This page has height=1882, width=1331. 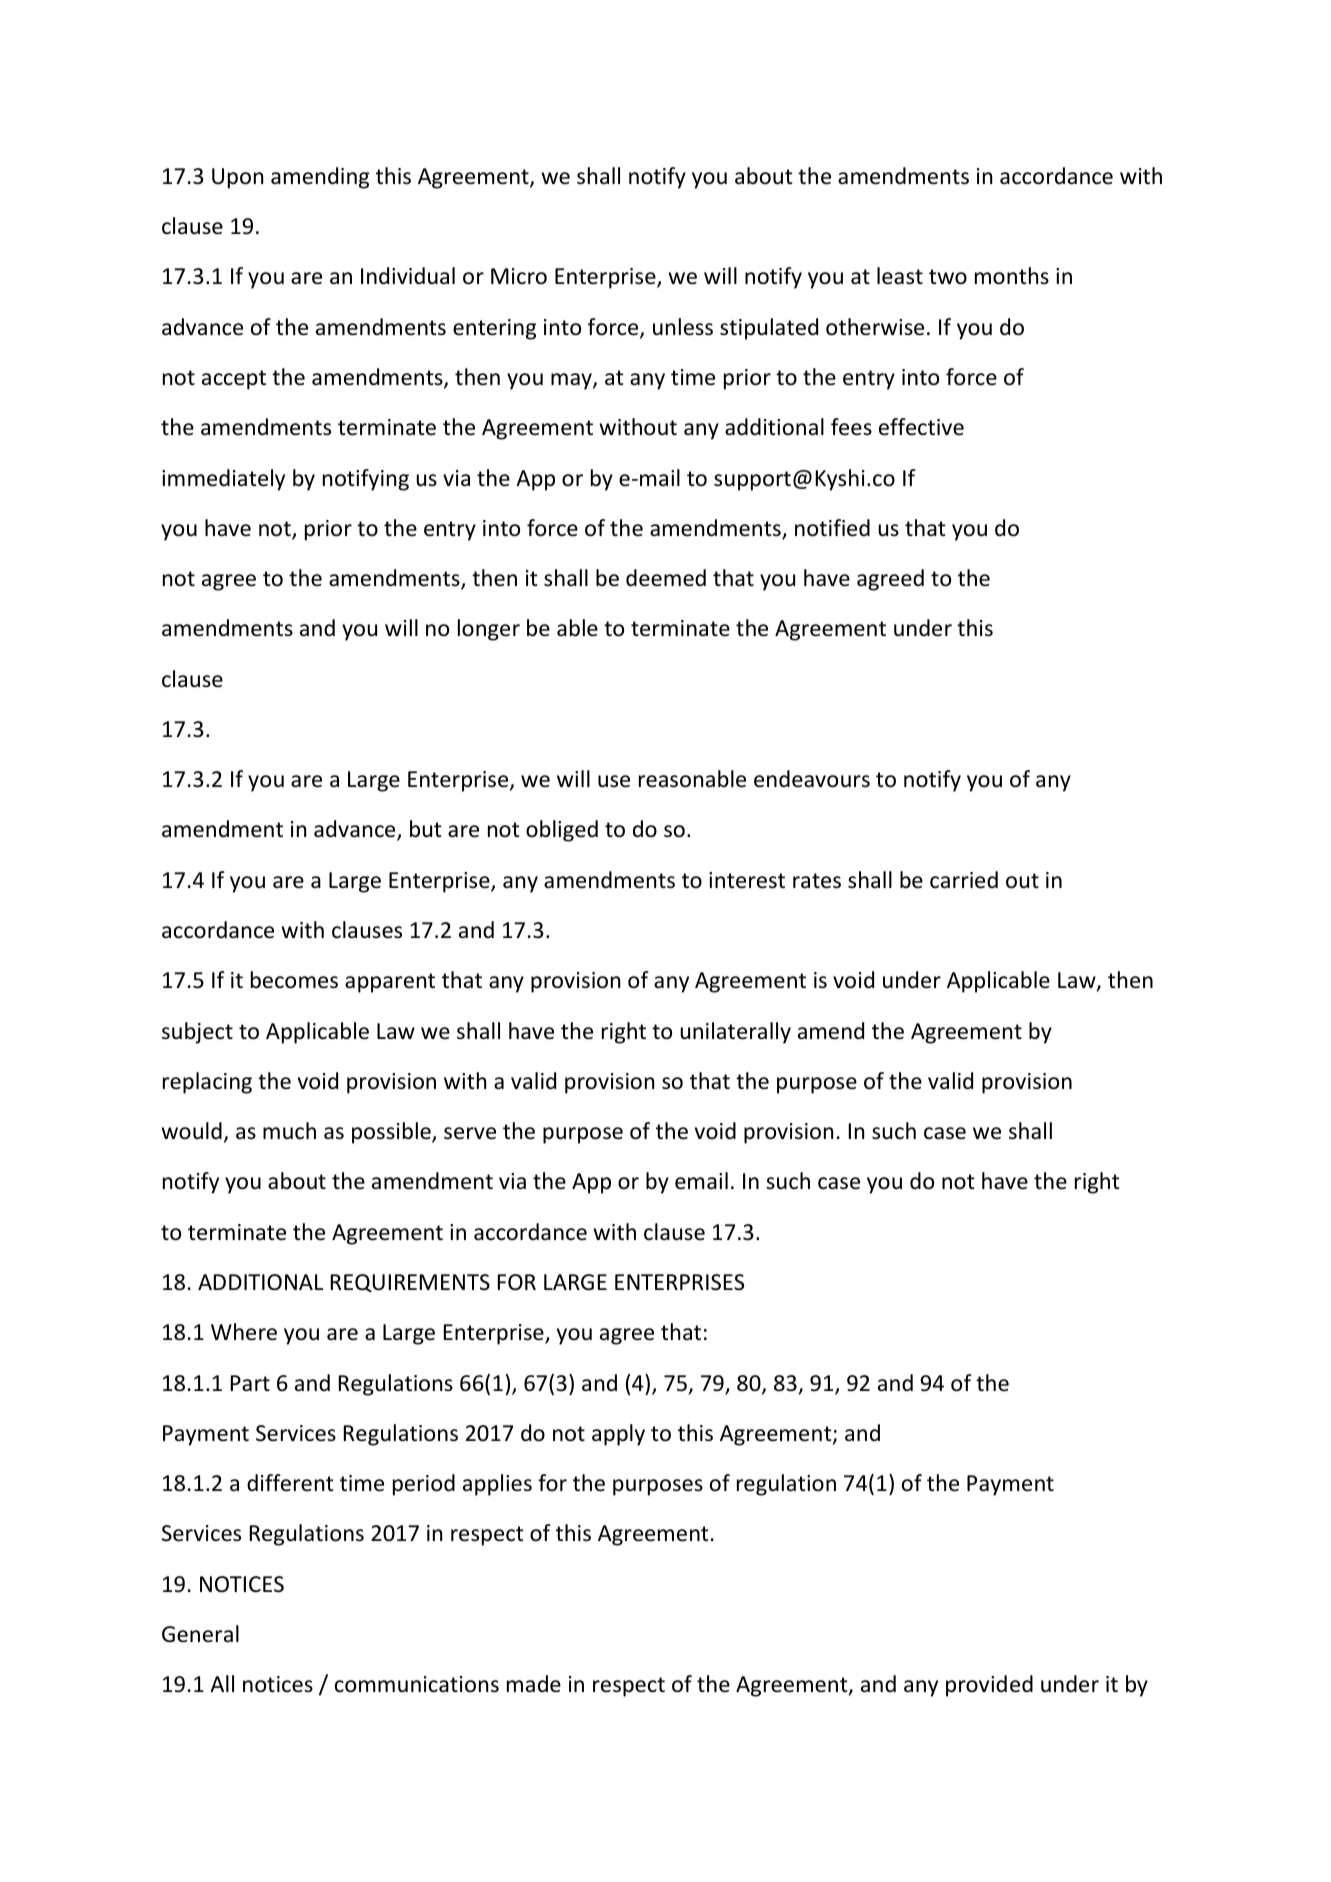 What do you see at coordinates (989, 1686) in the page?
I see `provided` at bounding box center [989, 1686].
